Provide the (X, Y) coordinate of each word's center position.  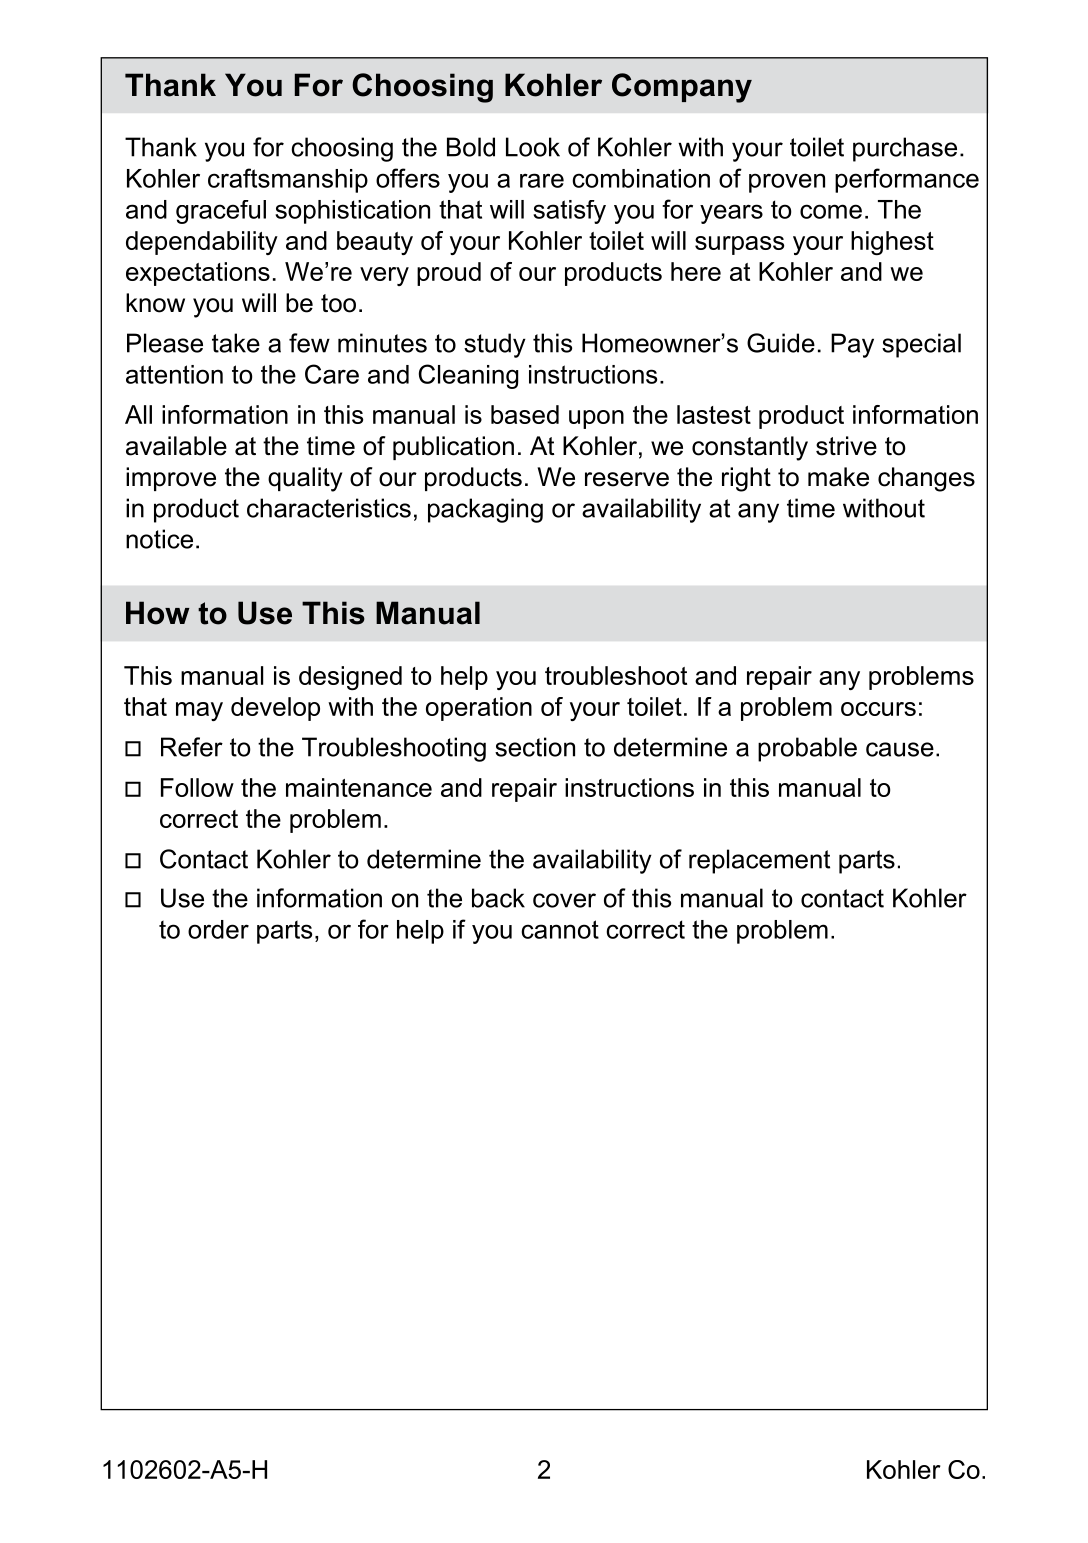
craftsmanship (288, 180)
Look (533, 147)
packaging (485, 510)
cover (564, 900)
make (838, 477)
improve (171, 479)
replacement (759, 861)
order (218, 929)
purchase (905, 149)
